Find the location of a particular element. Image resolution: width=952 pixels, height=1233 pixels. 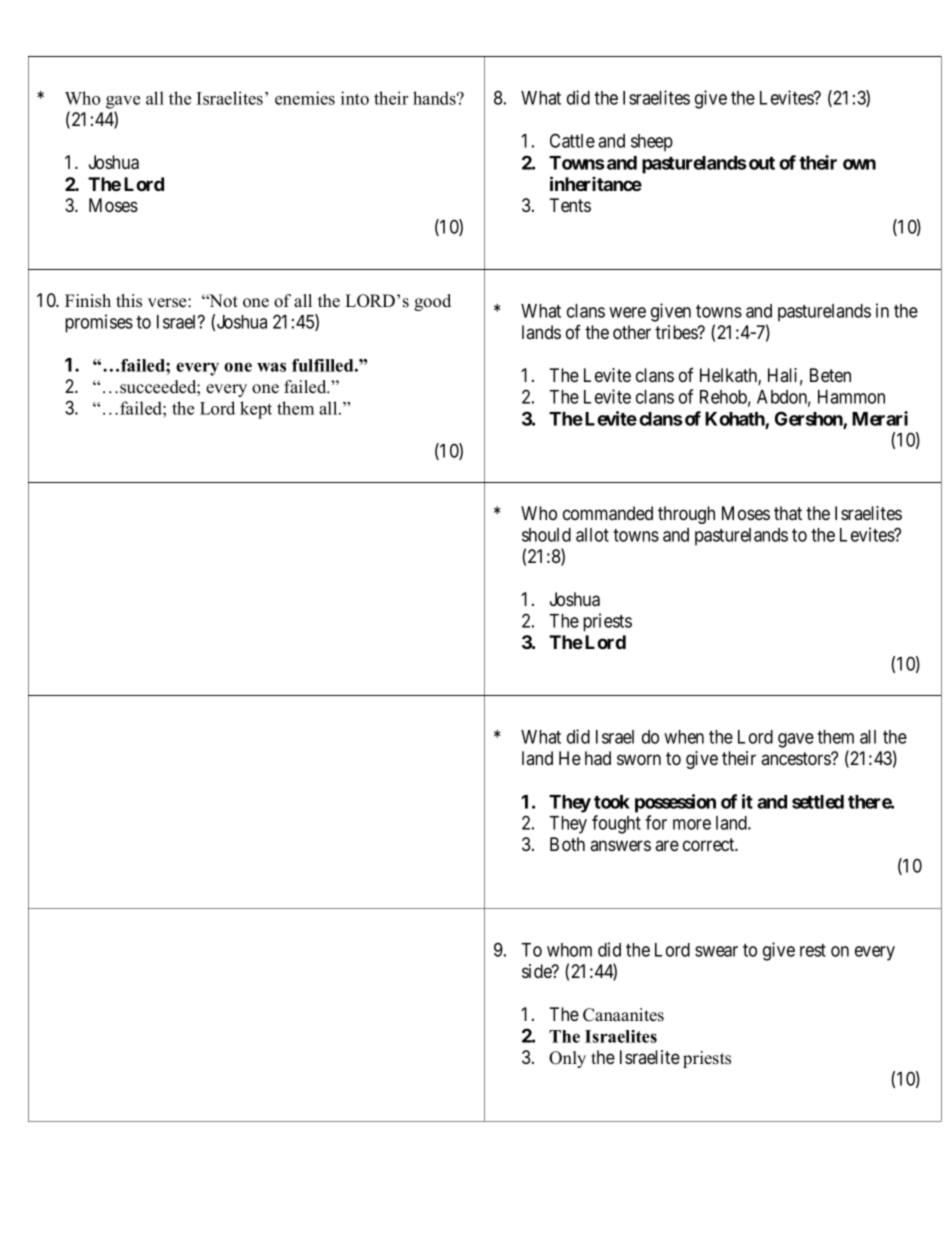

kept is located at coordinates (256, 410).
